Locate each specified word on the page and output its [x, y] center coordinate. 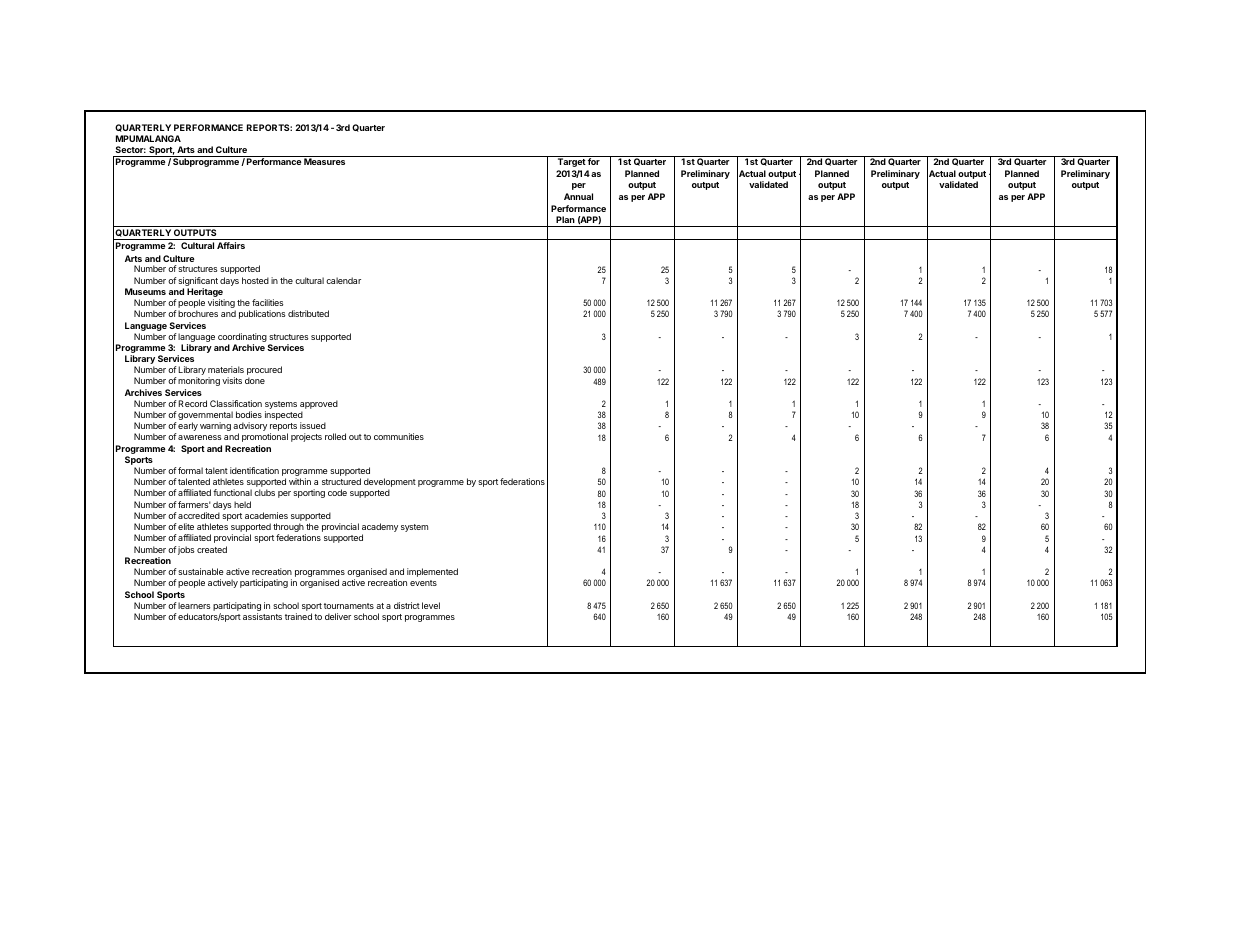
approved [319, 406]
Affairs [231, 245]
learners [194, 605]
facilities [267, 302]
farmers [194, 504]
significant [198, 283]
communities [399, 436]
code [337, 492]
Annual [578, 196]
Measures [324, 161]
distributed [308, 313]
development [390, 484]
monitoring [199, 381]
